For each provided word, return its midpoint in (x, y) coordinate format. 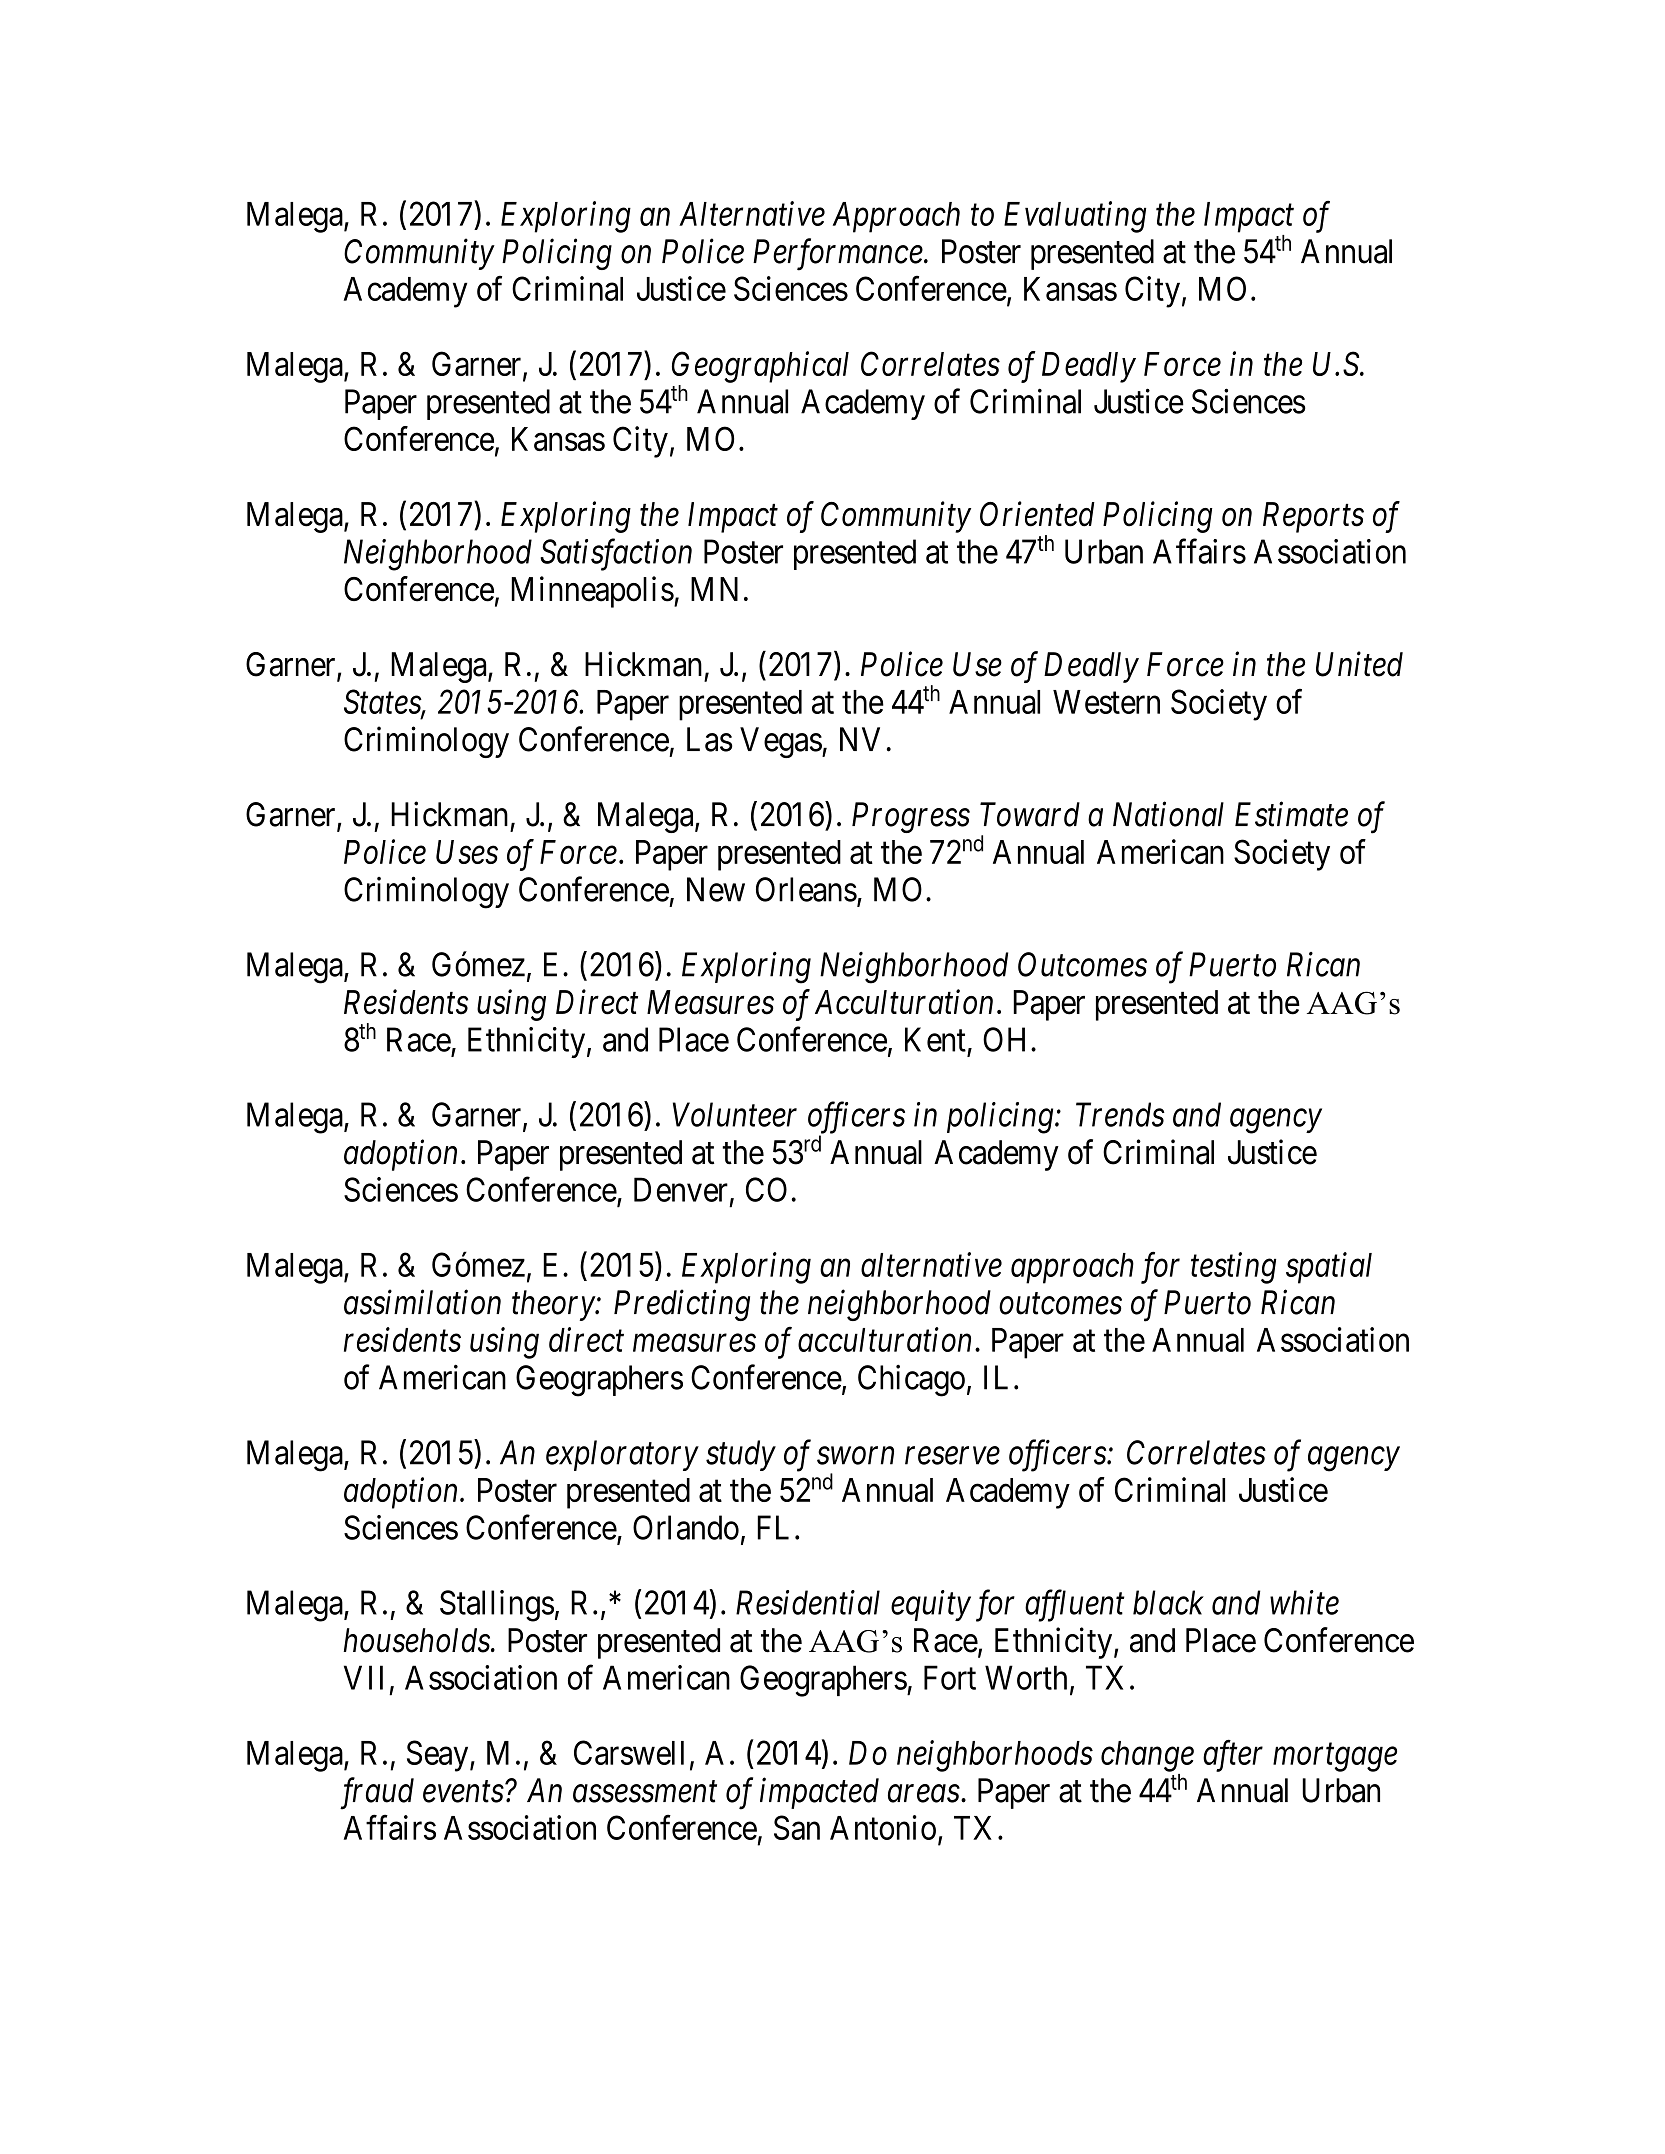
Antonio (883, 1827)
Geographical (760, 367)
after (1233, 1756)
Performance (838, 255)
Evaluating (1075, 217)
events (463, 1792)
